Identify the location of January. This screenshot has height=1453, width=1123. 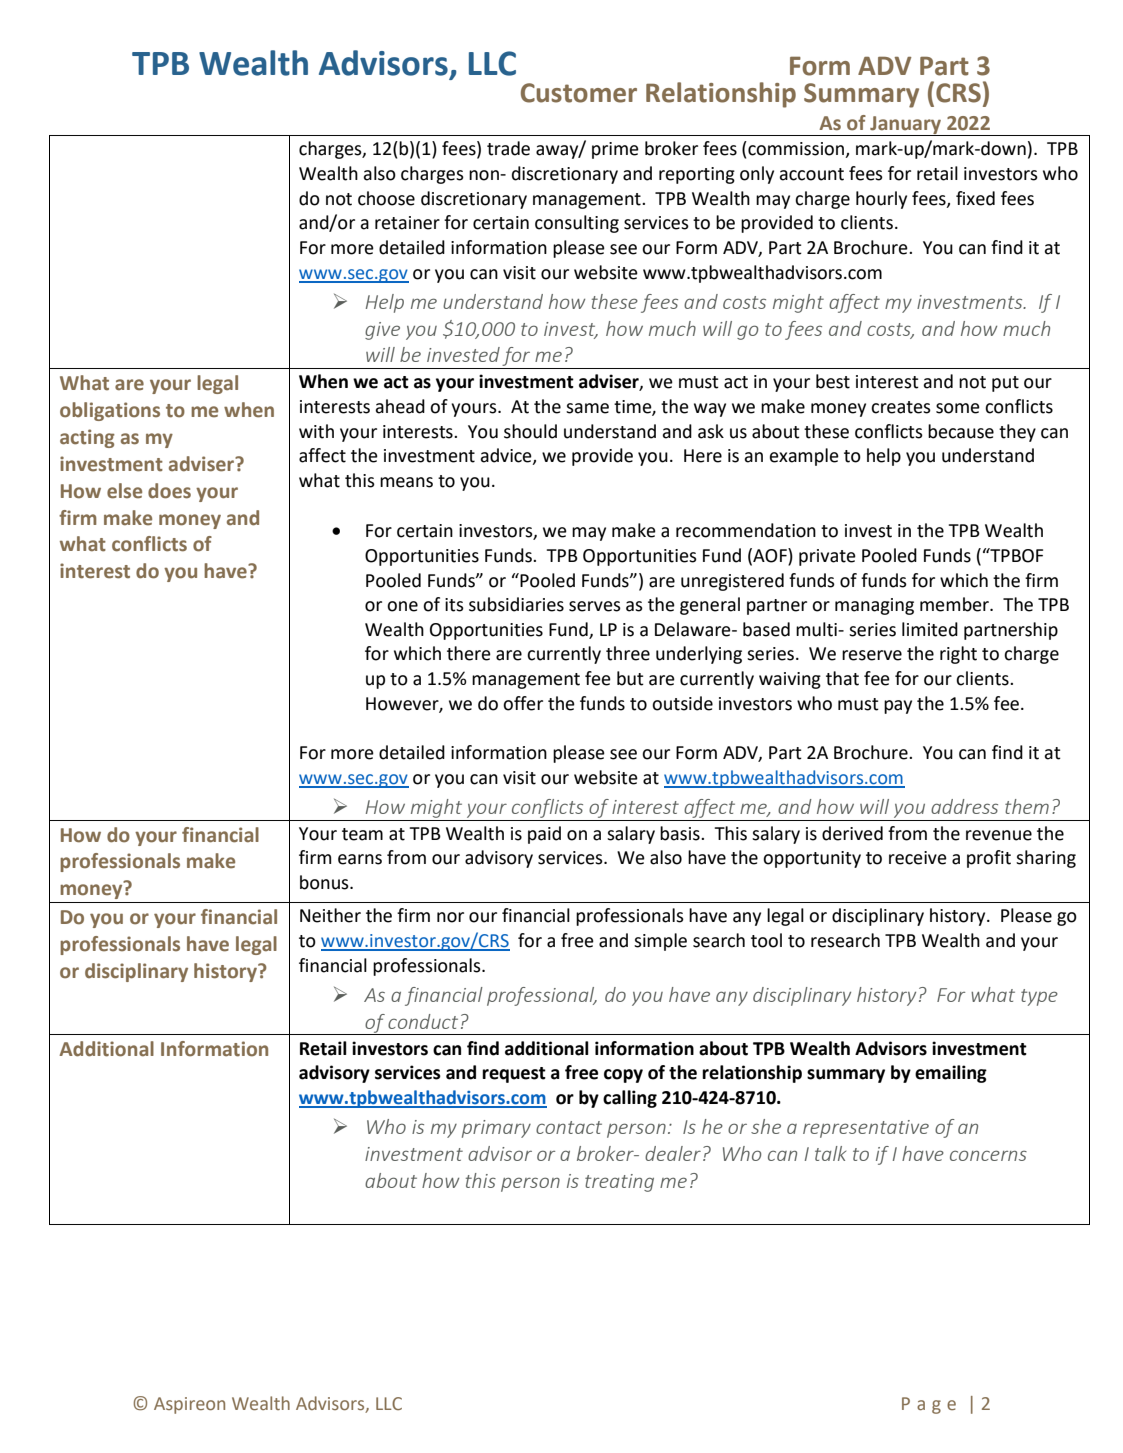
(906, 126).
